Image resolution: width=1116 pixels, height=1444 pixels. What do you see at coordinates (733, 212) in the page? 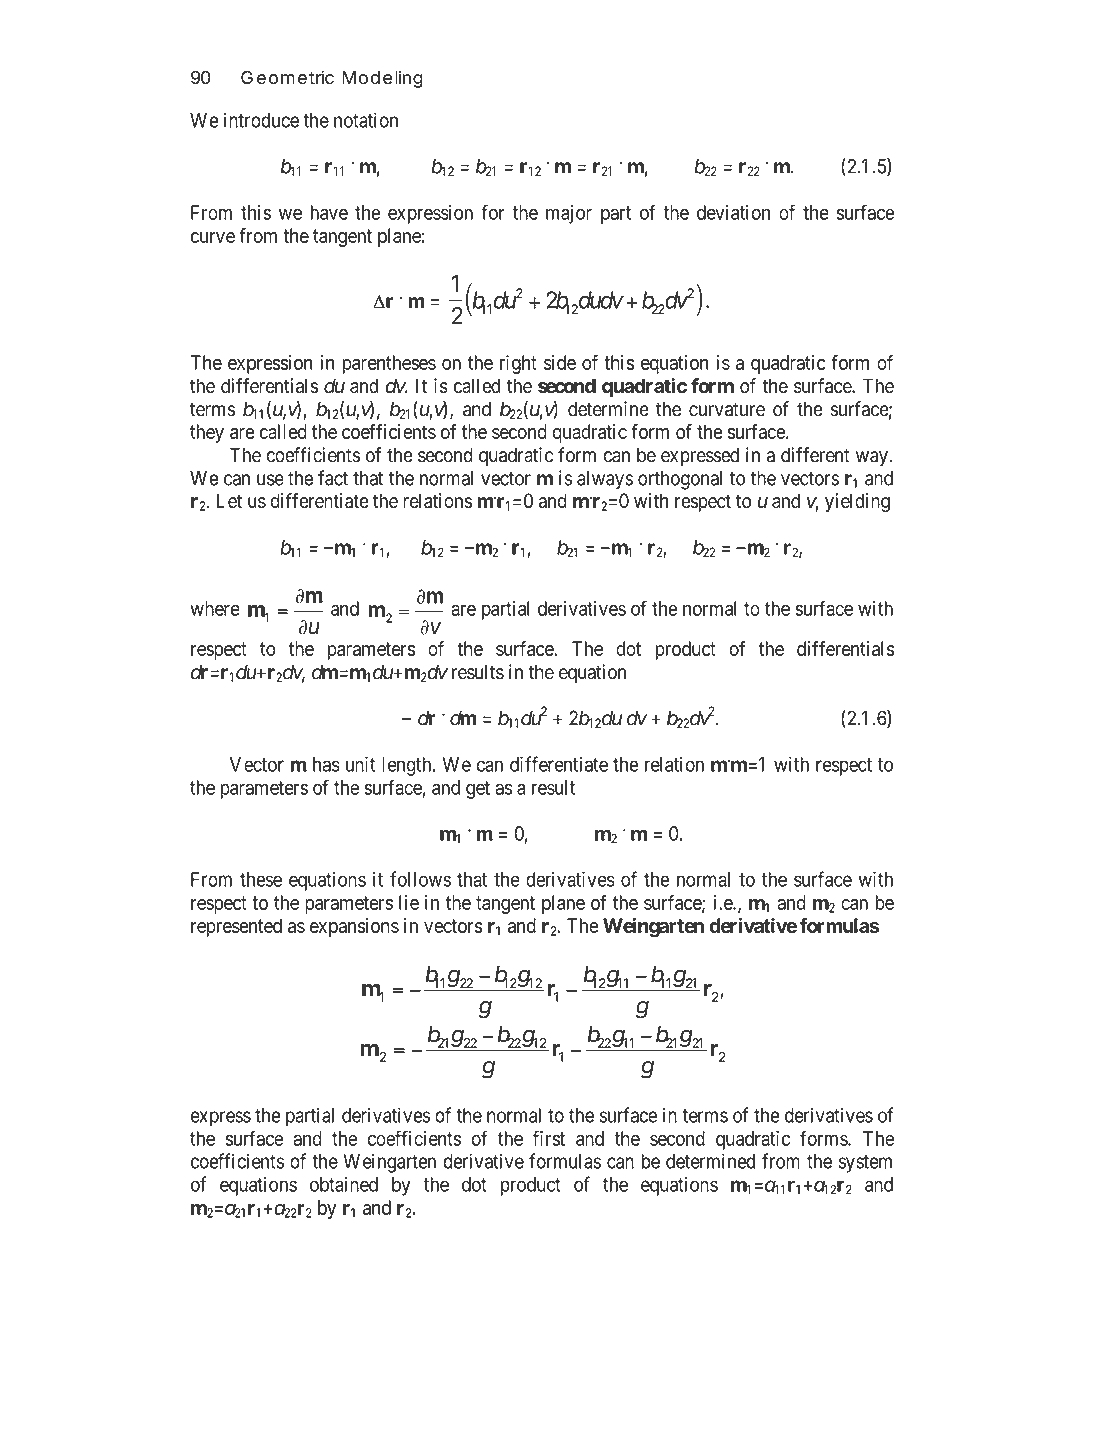
I see `deviation` at bounding box center [733, 212].
